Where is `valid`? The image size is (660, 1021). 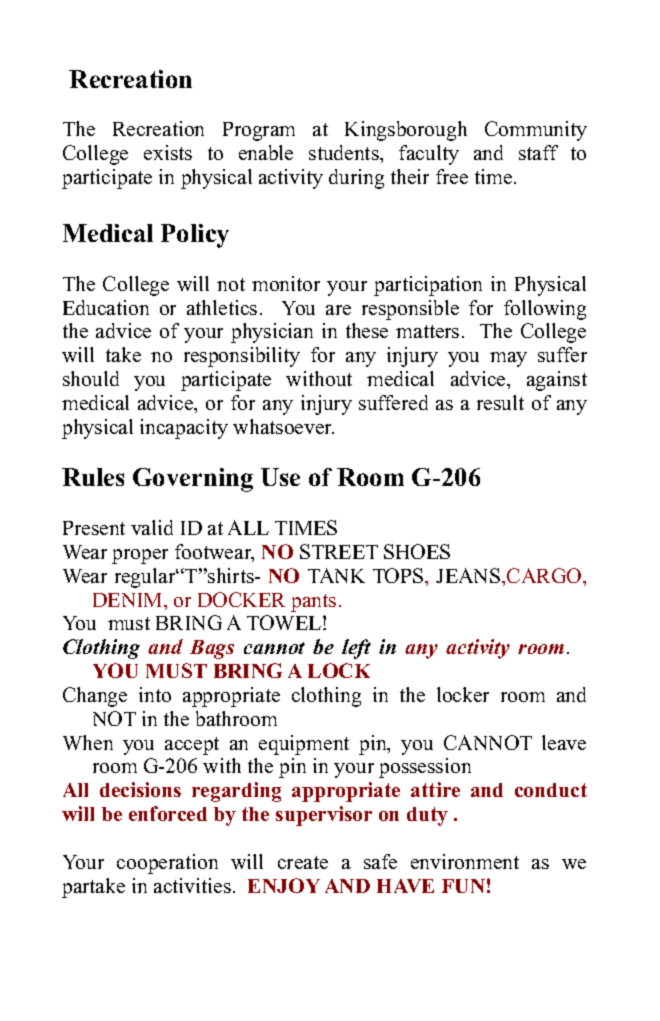 valid is located at coordinates (152, 527).
